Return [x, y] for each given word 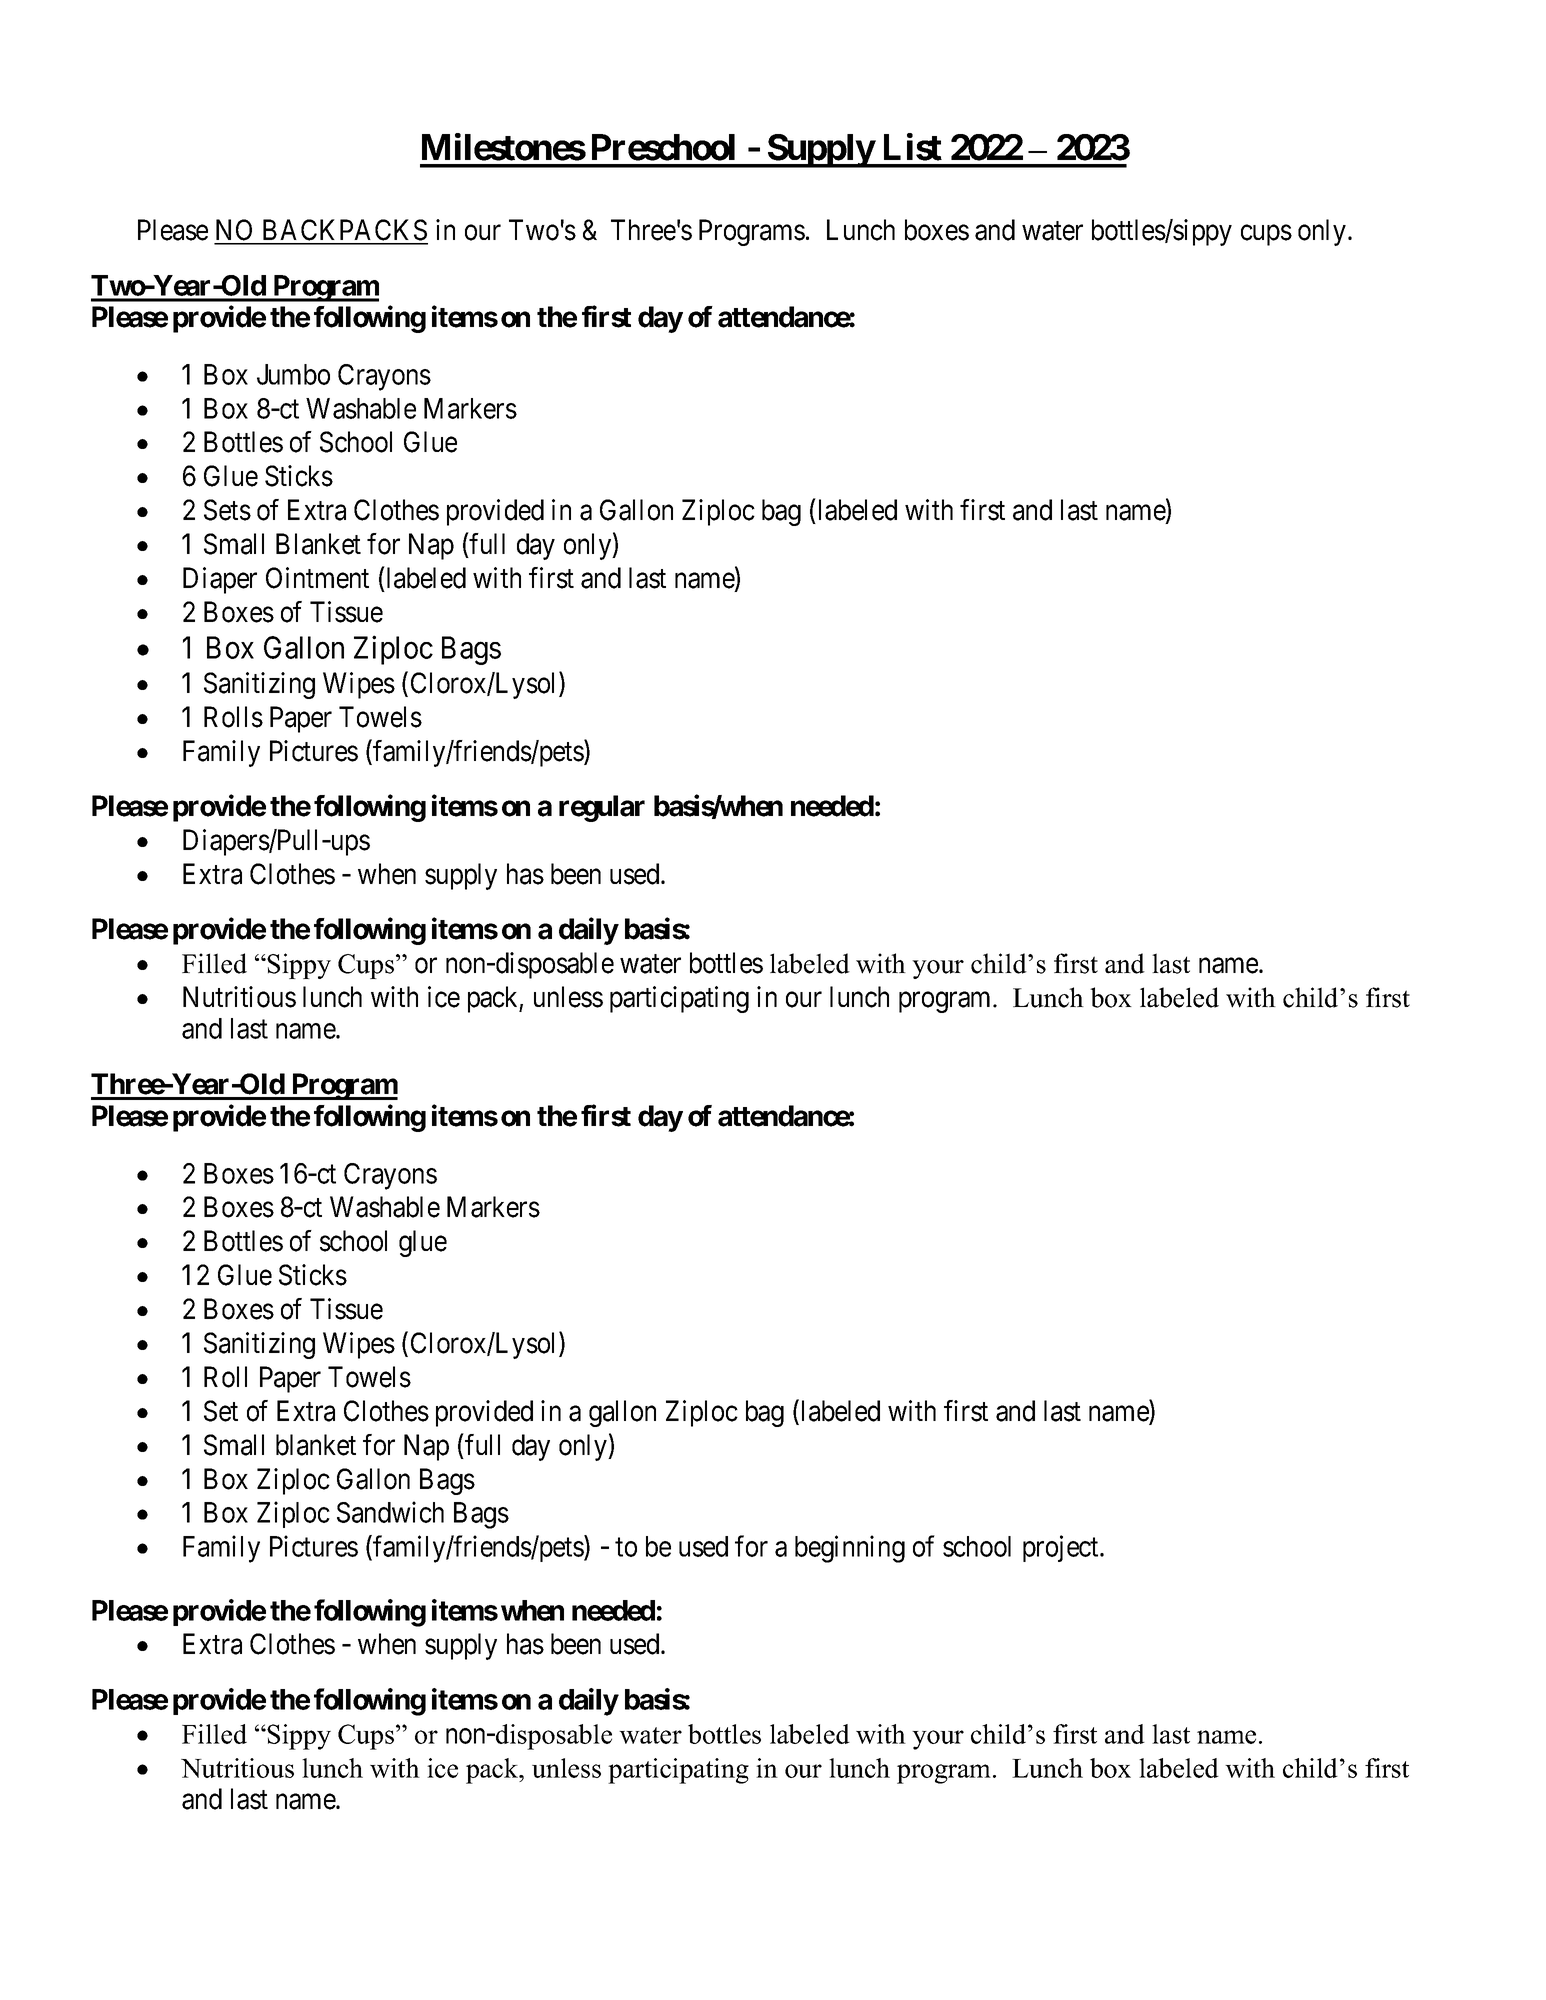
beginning [850, 1549]
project [1062, 1548]
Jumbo [293, 374]
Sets [227, 510]
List [913, 147]
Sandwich [390, 1512]
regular [602, 808]
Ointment [317, 578]
